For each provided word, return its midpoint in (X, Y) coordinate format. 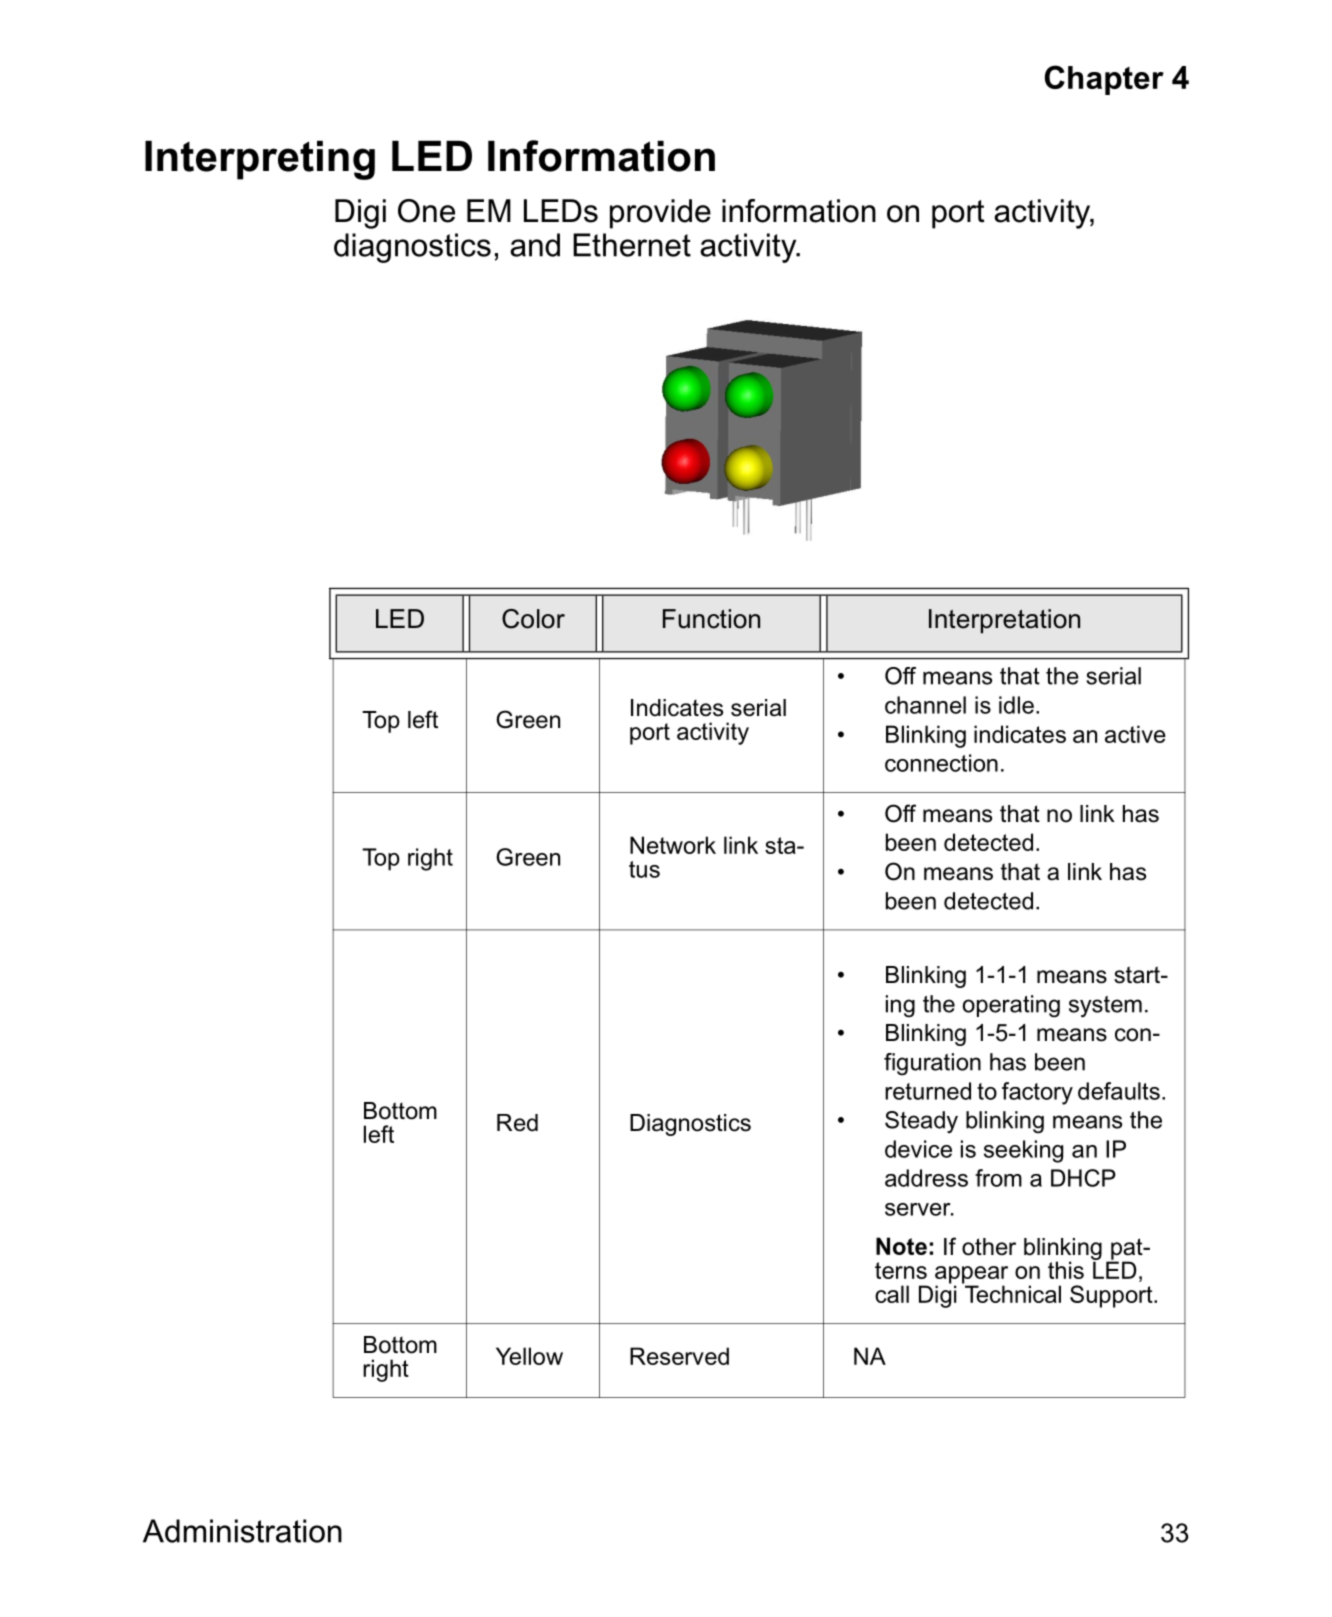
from (998, 1178)
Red (517, 1123)
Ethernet (632, 245)
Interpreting (260, 160)
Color (533, 619)
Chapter (1104, 80)
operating (1011, 1006)
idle (1018, 705)
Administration (242, 1531)
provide (660, 214)
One (426, 211)
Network (673, 845)
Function (711, 619)
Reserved (679, 1356)
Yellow (529, 1356)
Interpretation (1004, 621)
